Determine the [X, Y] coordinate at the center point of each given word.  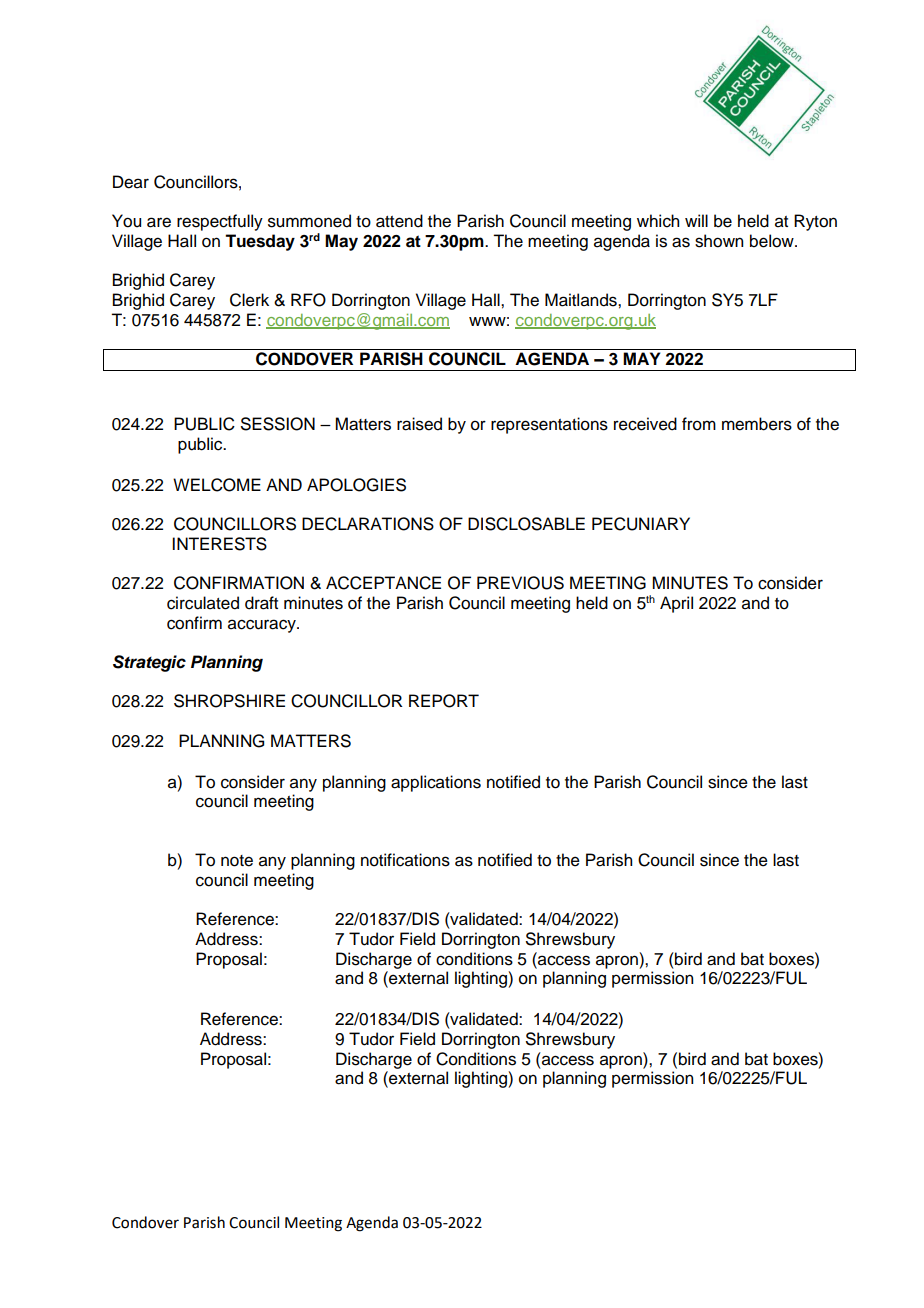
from [699, 424]
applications [436, 783]
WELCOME [217, 485]
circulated [203, 603]
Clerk [249, 300]
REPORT [444, 701]
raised [419, 424]
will [696, 220]
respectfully [220, 222]
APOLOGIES [356, 485]
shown [719, 241]
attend [399, 221]
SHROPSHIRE [229, 701]
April [676, 604]
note [237, 861]
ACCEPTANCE [383, 583]
